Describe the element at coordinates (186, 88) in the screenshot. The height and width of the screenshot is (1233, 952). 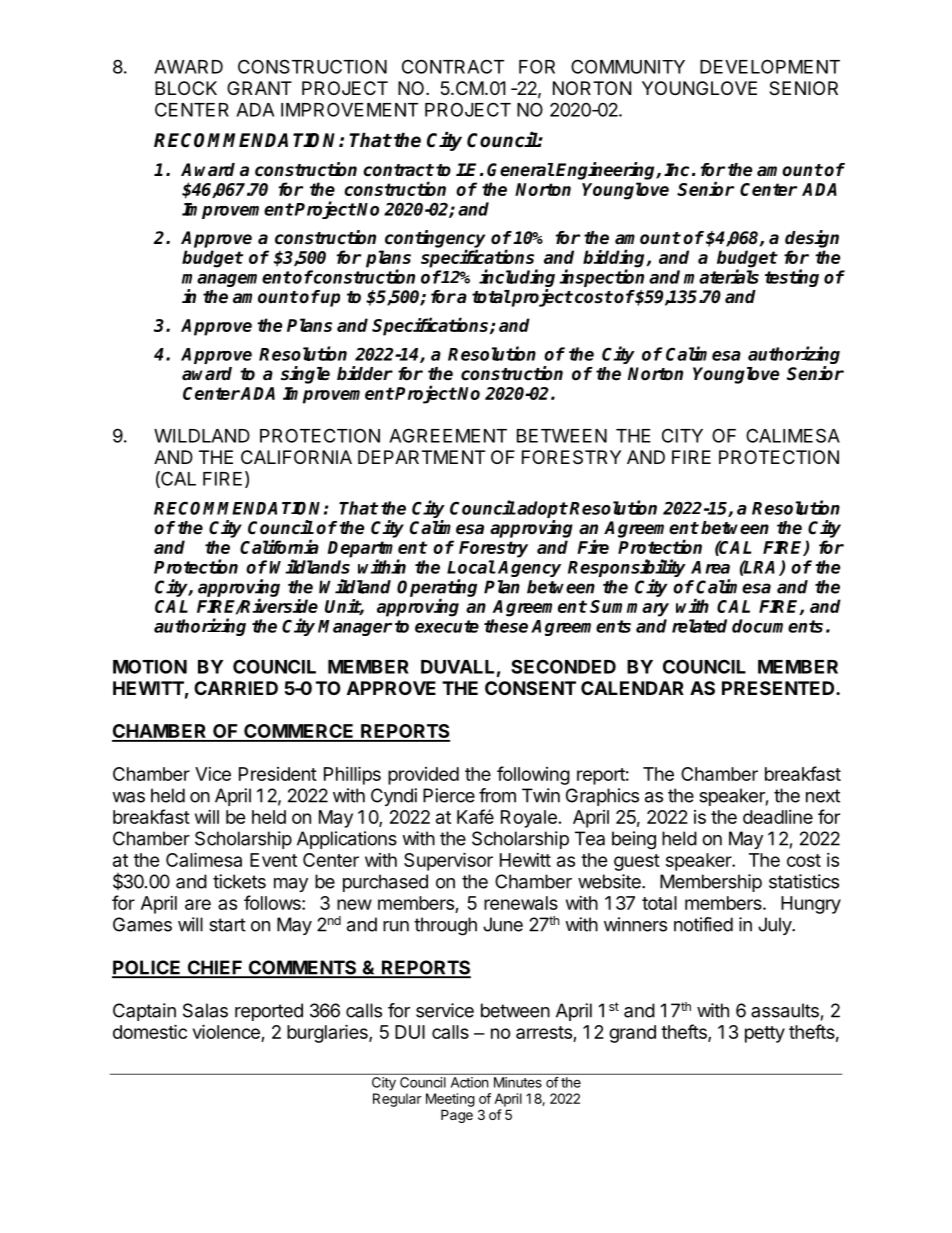
I see `BLOCK` at that location.
